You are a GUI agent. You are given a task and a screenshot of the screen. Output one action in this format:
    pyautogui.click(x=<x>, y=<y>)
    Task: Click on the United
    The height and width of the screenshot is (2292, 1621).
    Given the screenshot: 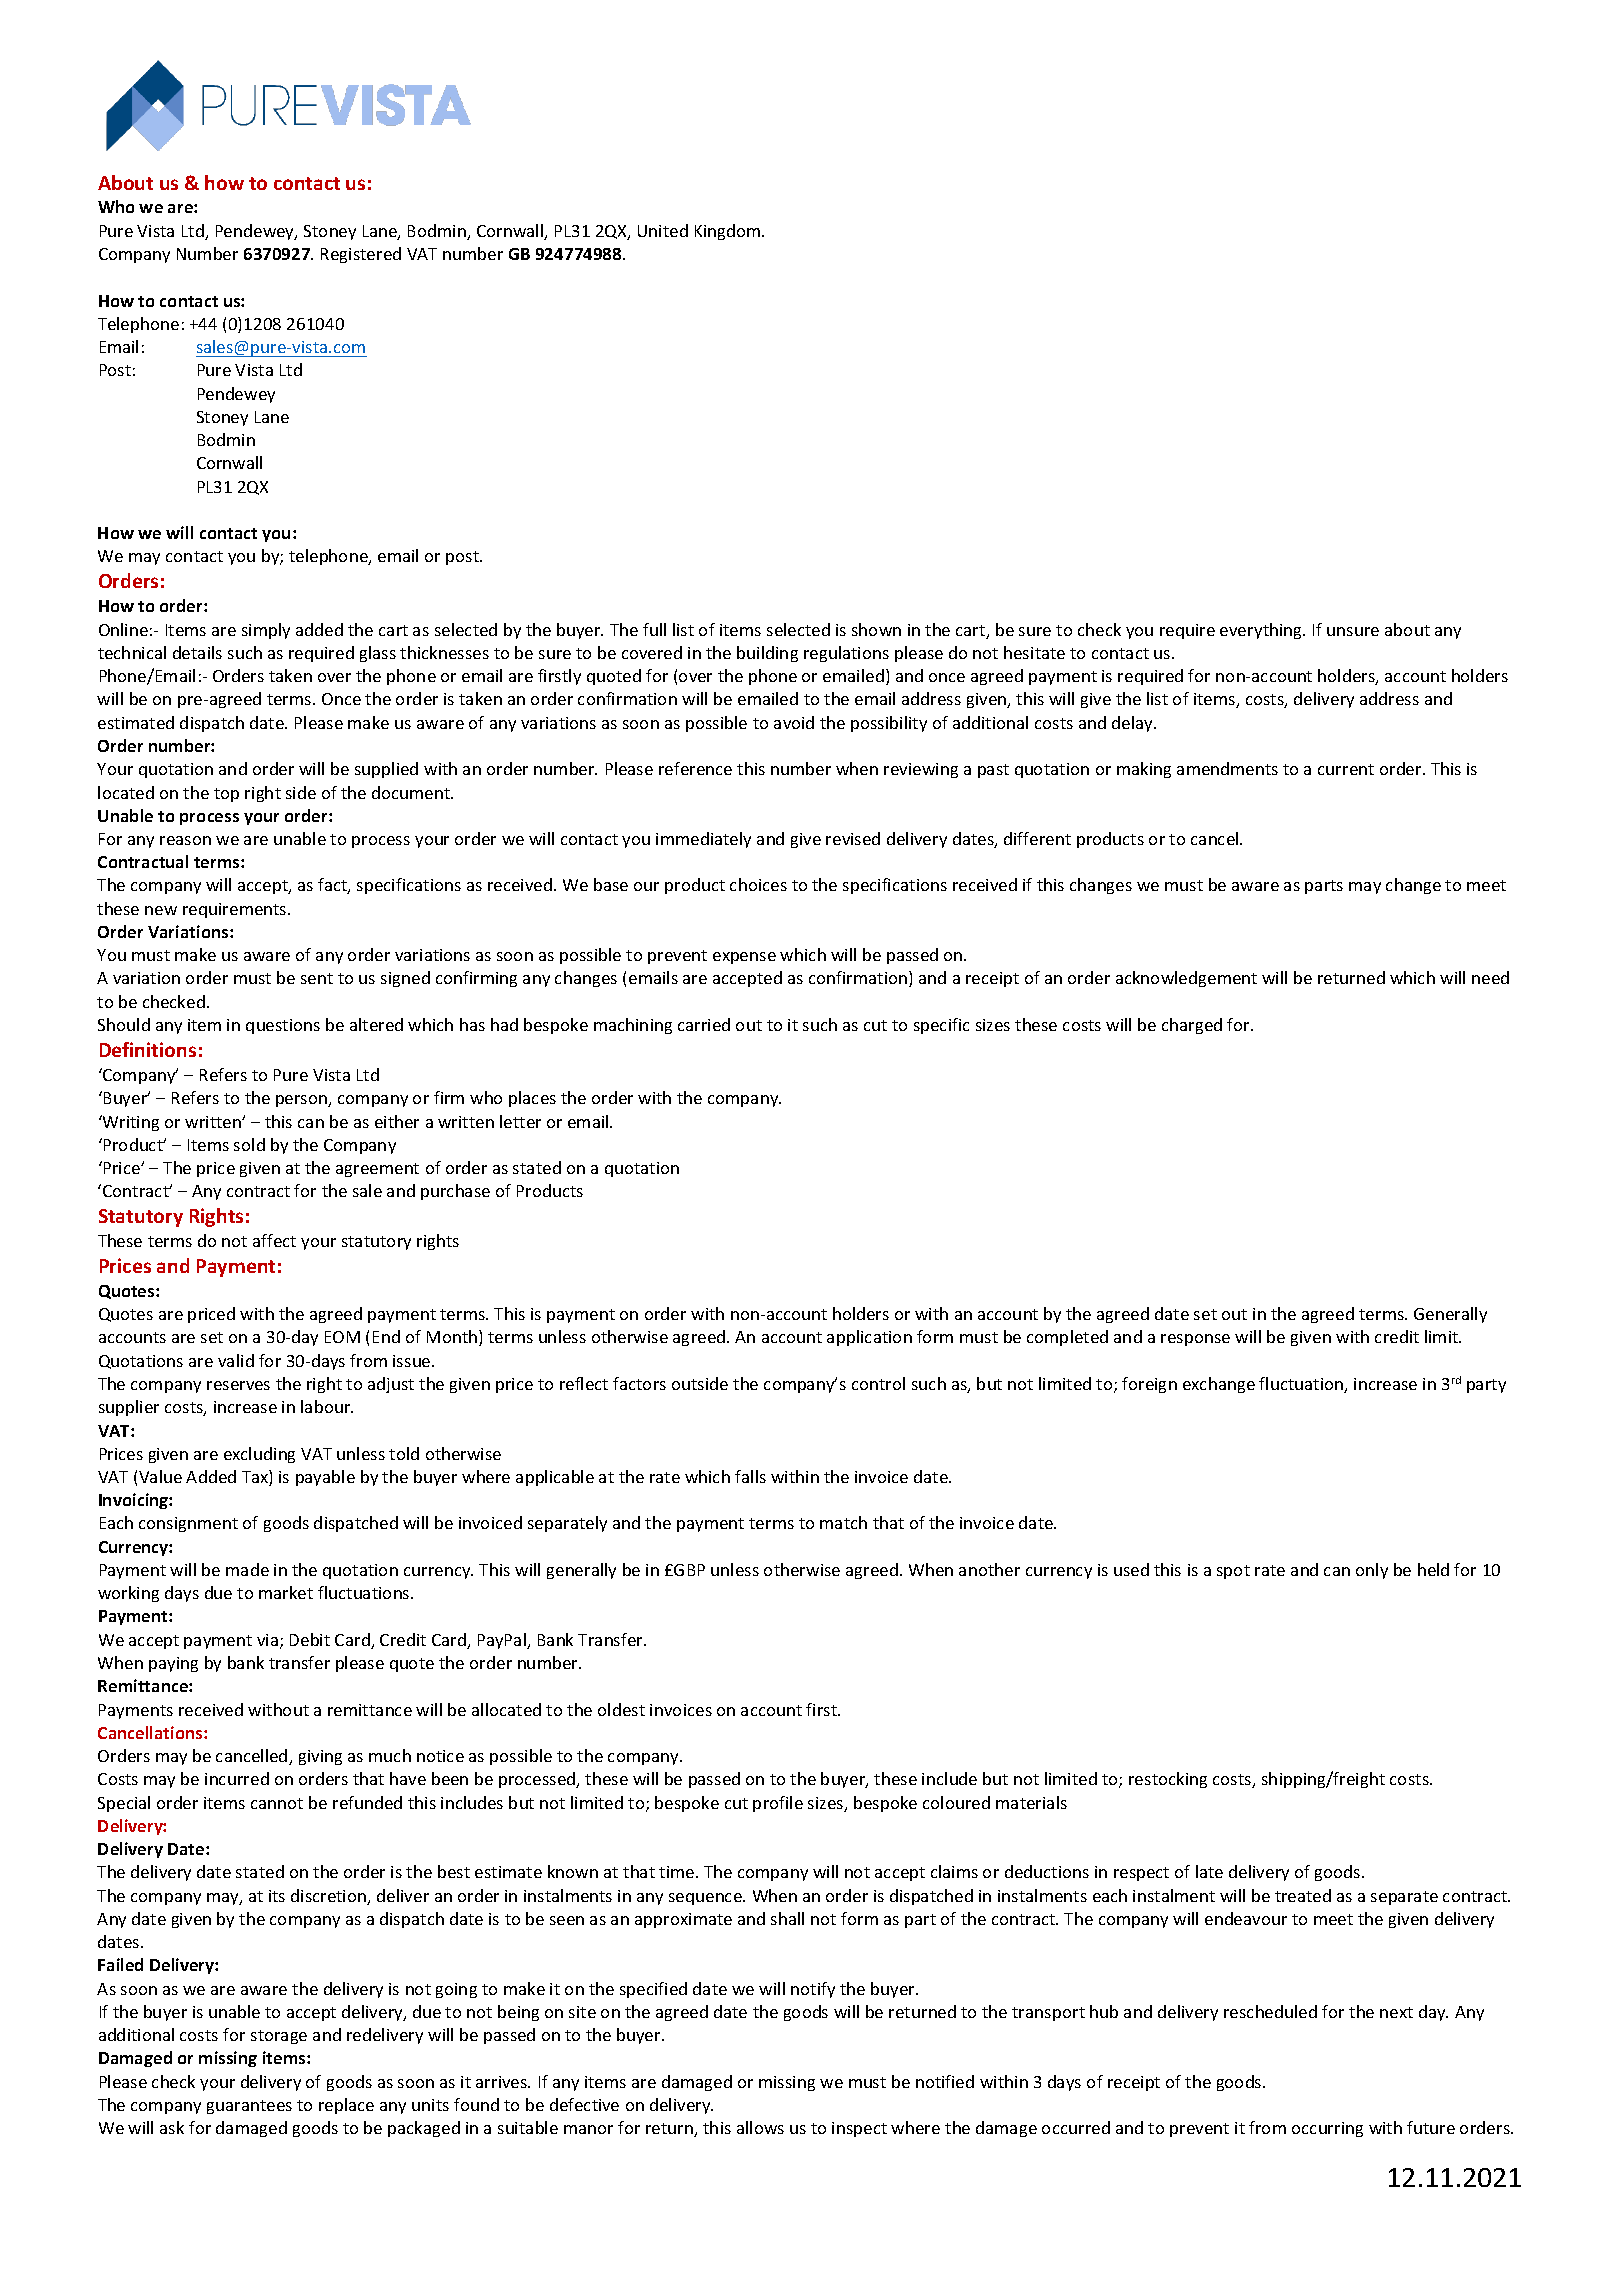 What is the action you would take?
    pyautogui.click(x=663, y=230)
